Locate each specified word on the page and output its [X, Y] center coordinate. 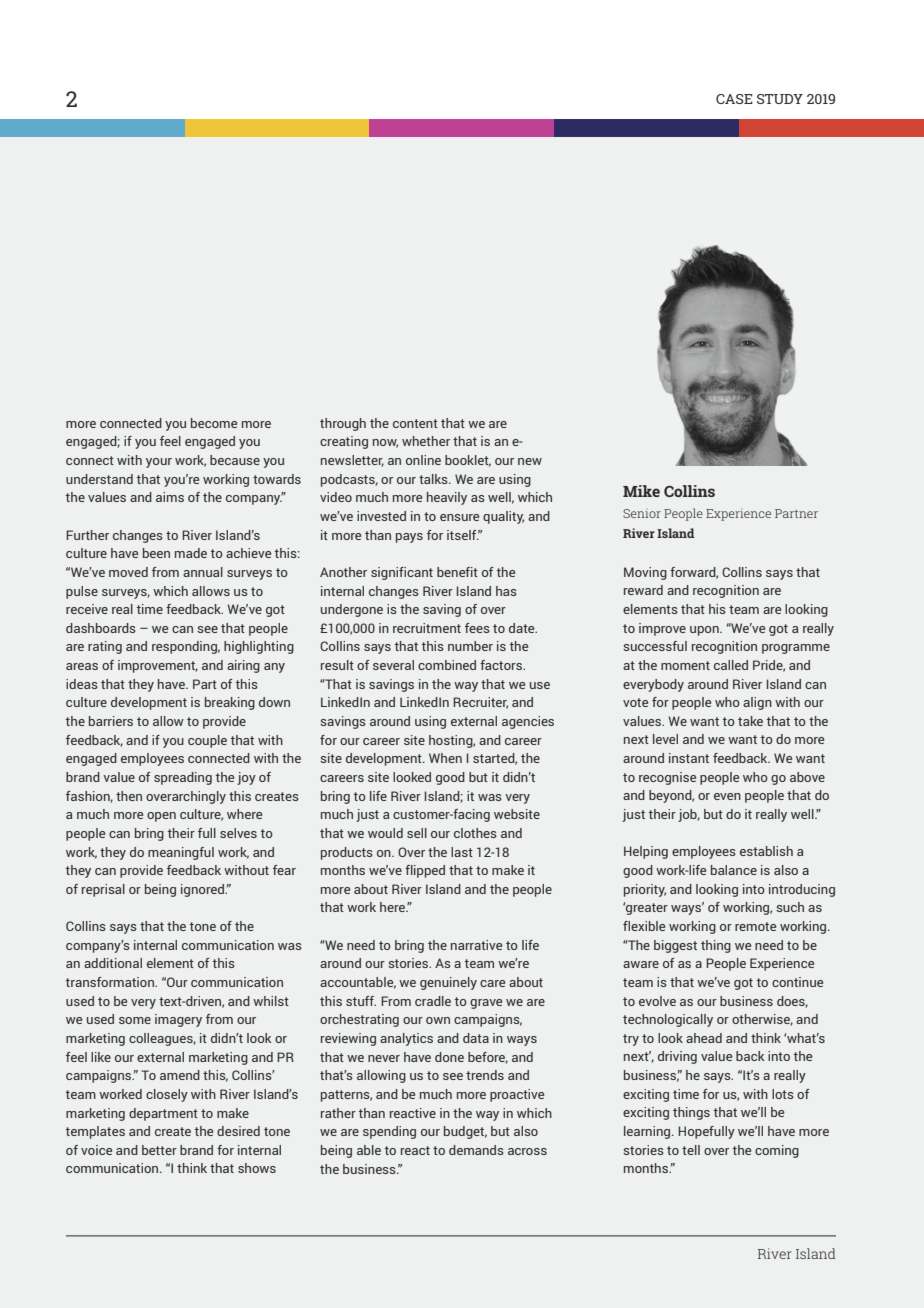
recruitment [427, 628]
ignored [203, 890]
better [159, 1150]
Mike [641, 491]
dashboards [101, 628]
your [159, 463]
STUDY [780, 99]
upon [705, 631]
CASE [734, 99]
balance [734, 870]
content [415, 423]
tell [691, 1150]
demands [476, 1150]
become [214, 423]
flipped [425, 871]
